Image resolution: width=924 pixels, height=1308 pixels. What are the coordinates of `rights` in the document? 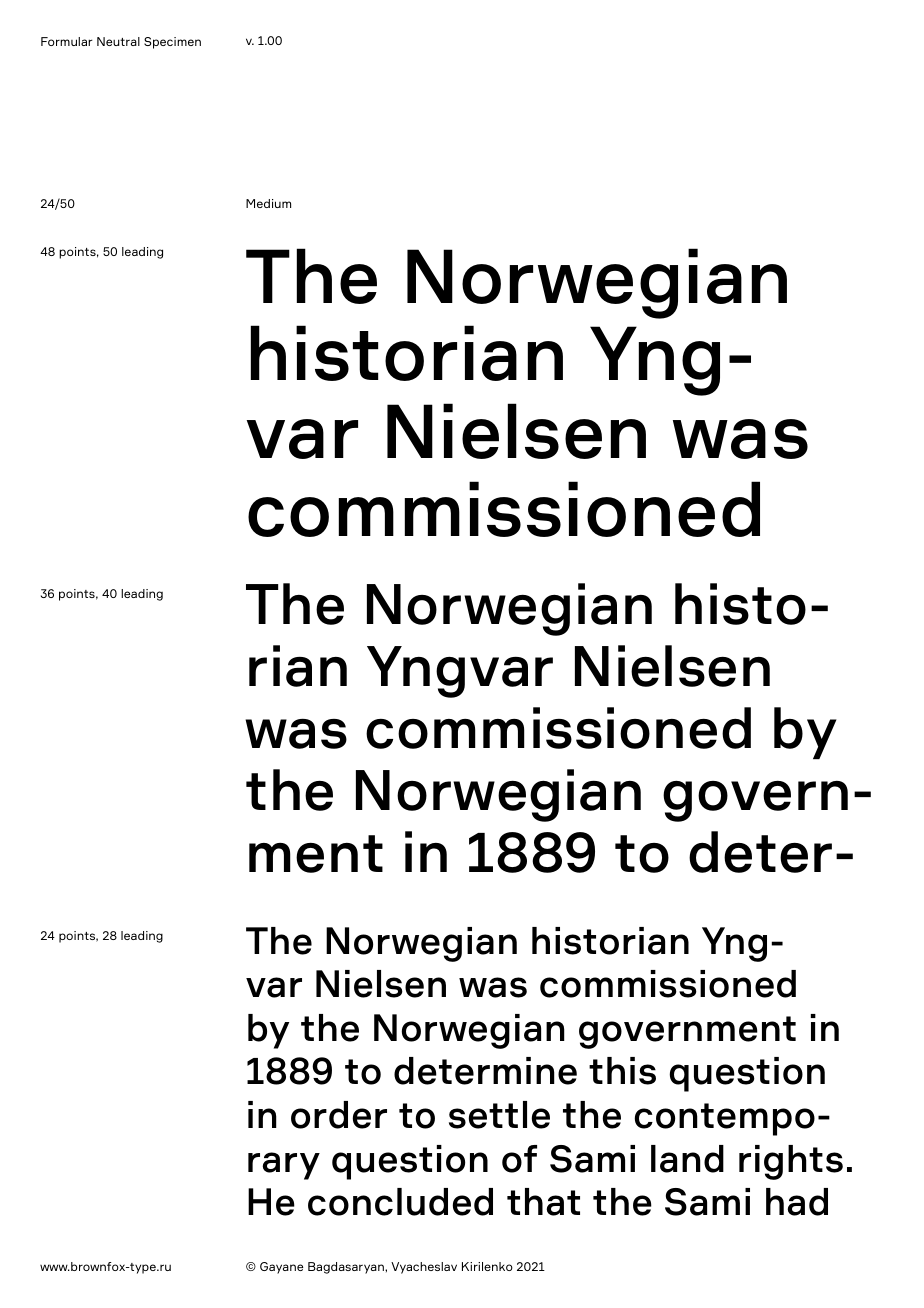 It's located at (791, 1162).
